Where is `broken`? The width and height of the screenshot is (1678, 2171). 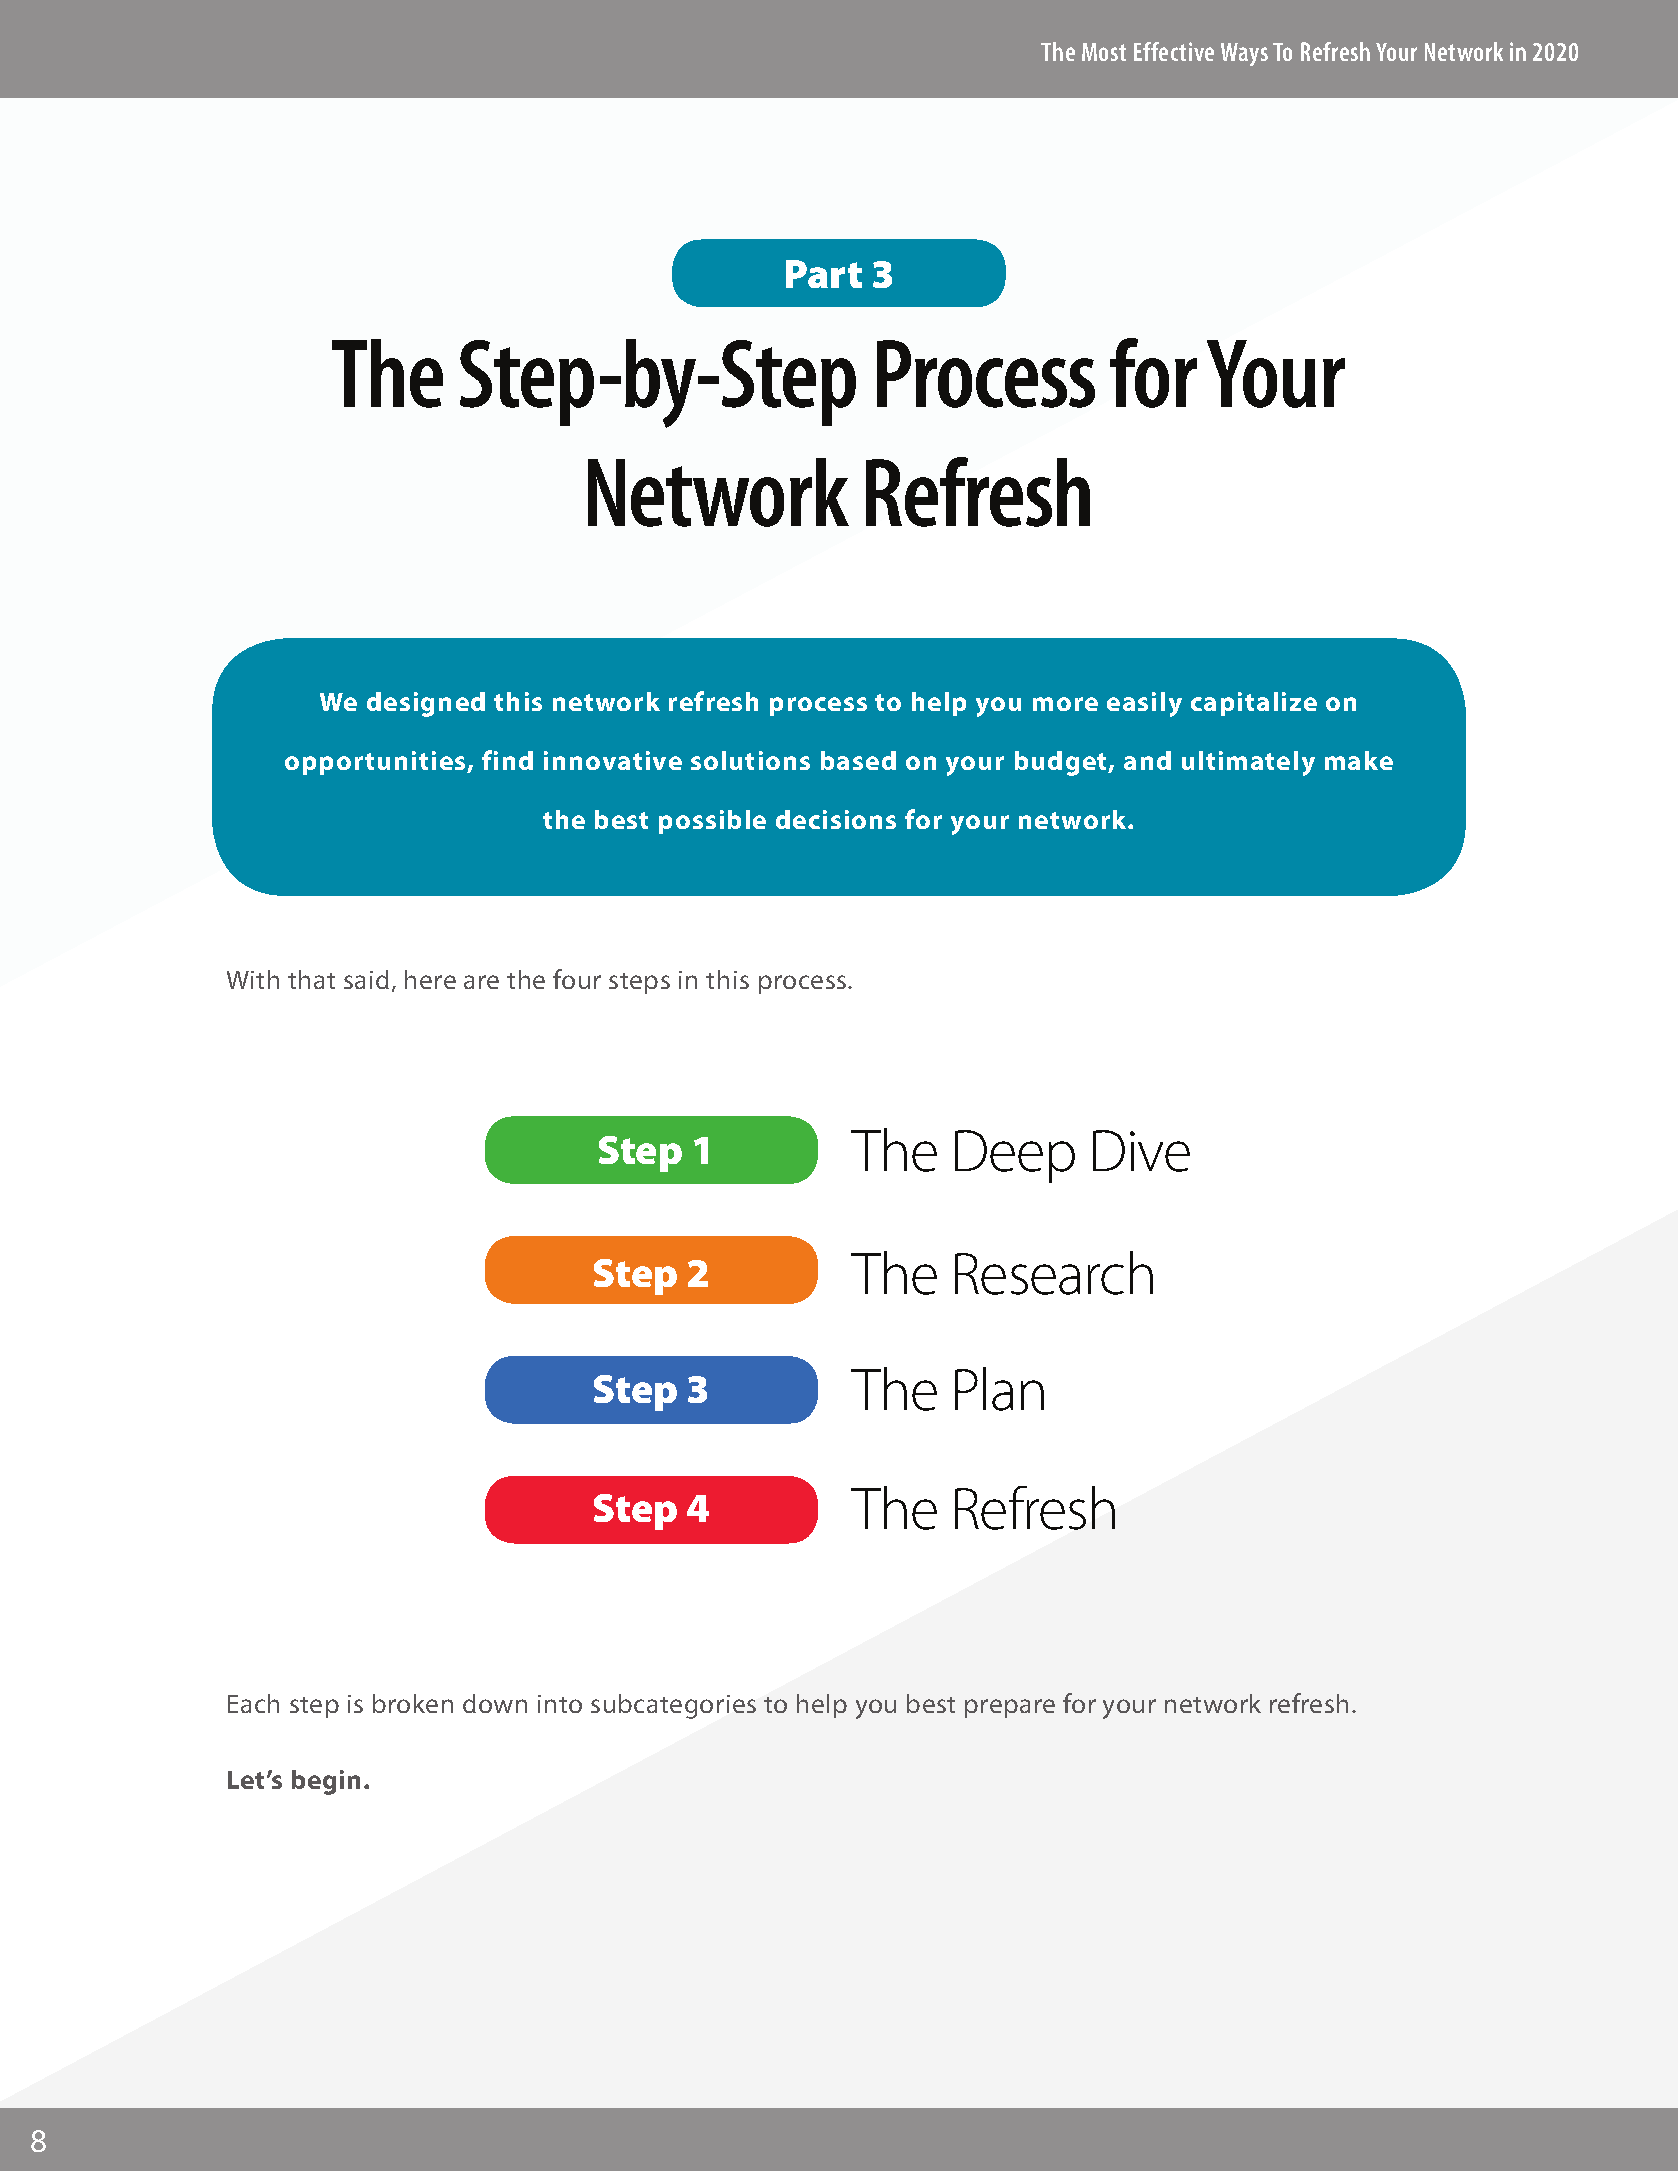 broken is located at coordinates (413, 1703).
